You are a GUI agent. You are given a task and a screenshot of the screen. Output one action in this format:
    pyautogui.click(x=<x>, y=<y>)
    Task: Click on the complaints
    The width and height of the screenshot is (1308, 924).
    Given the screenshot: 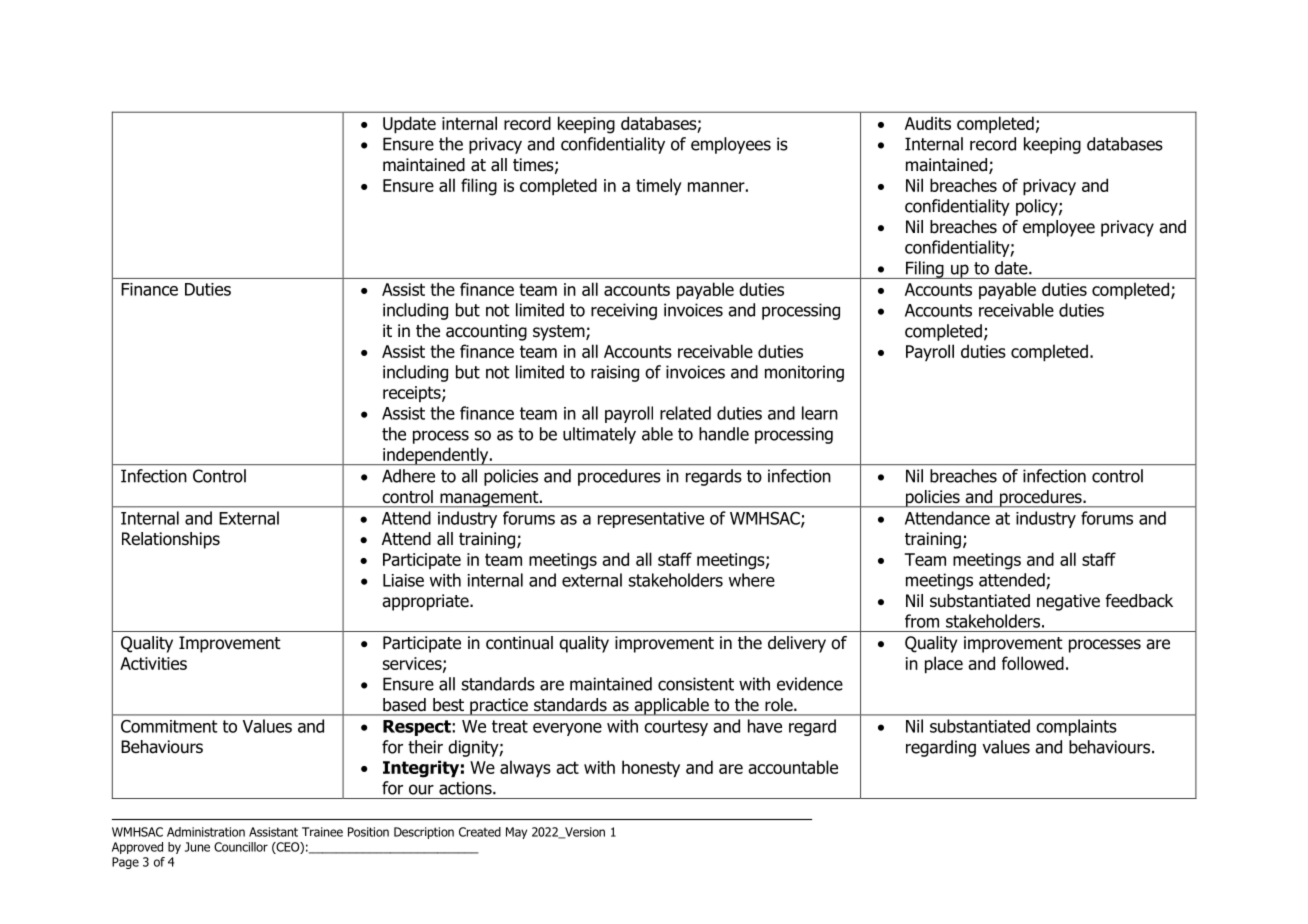 What is the action you would take?
    pyautogui.click(x=1076, y=727)
